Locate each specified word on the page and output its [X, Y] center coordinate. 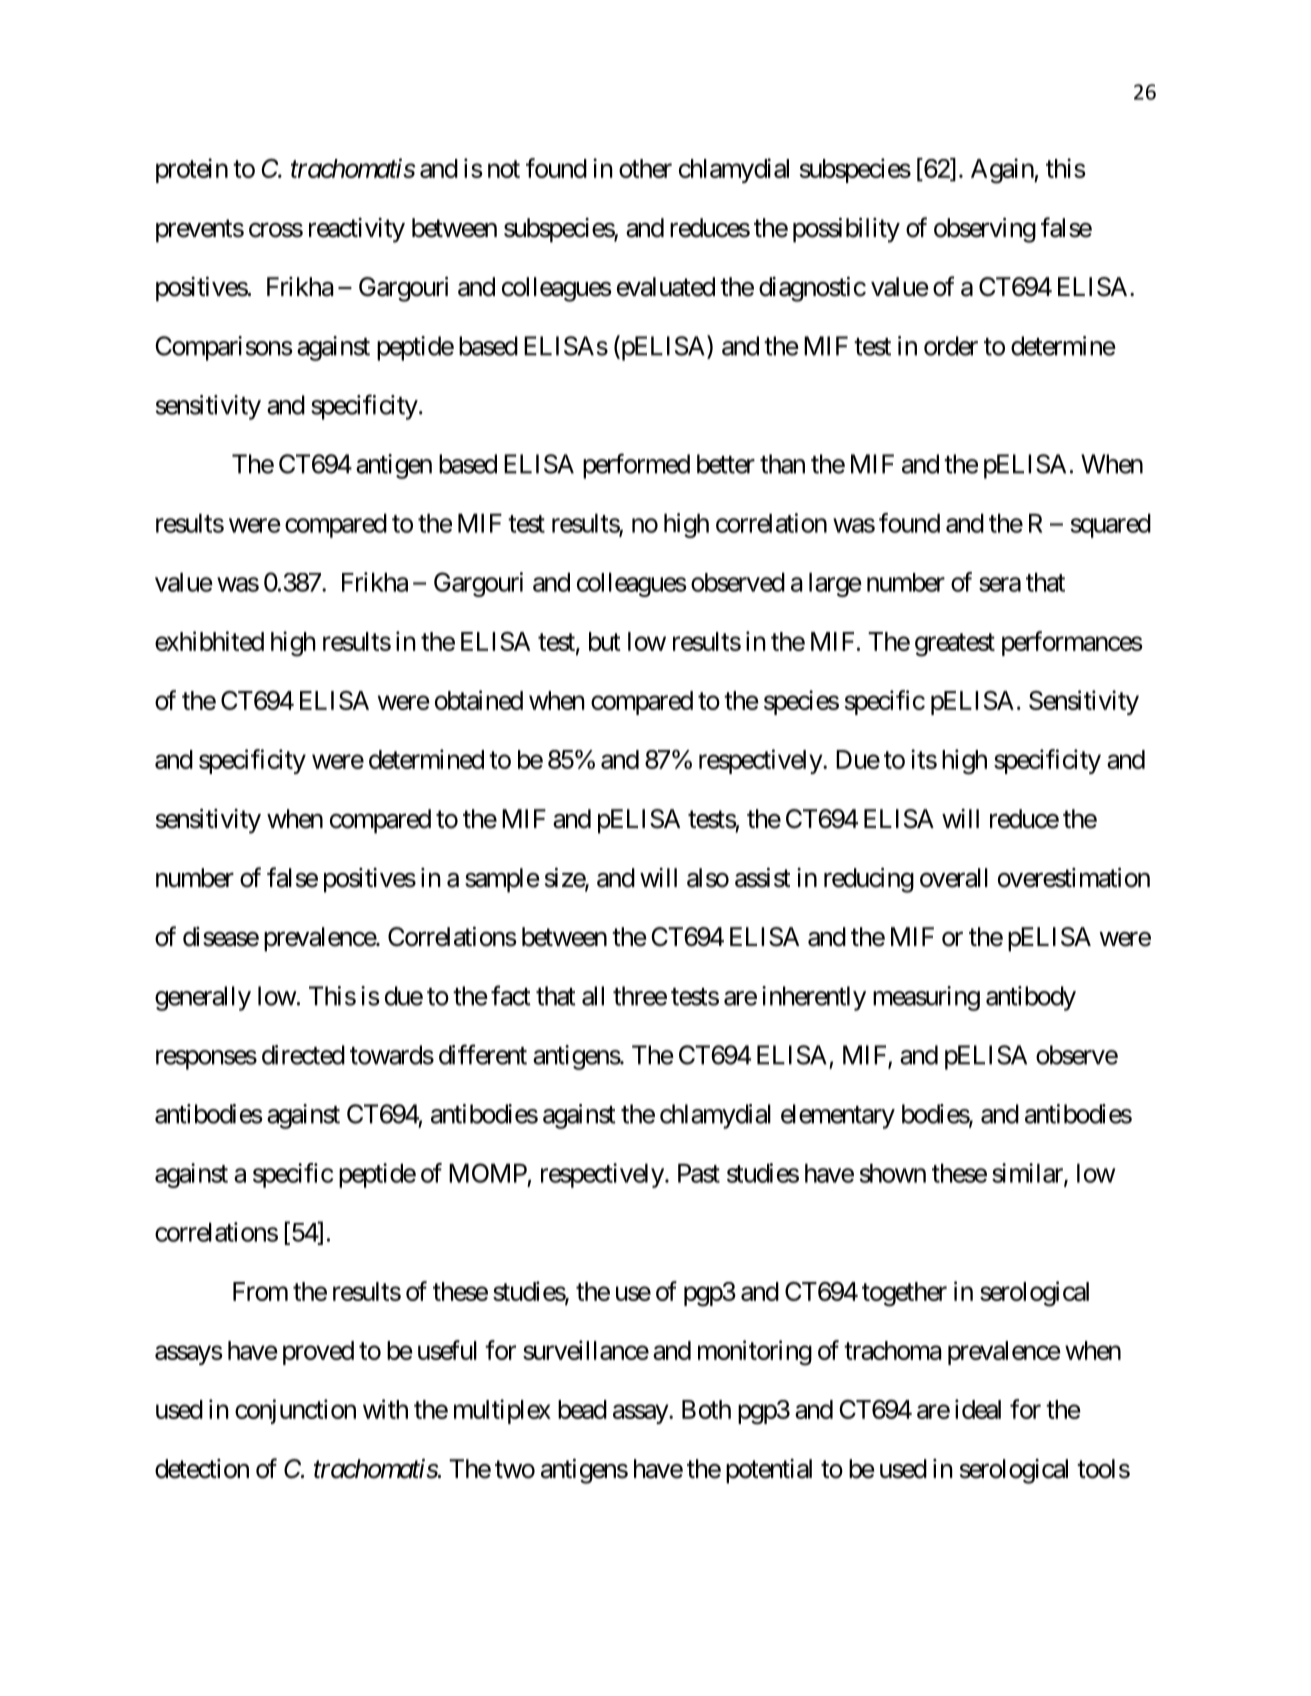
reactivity [357, 230]
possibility [846, 230]
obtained [479, 700]
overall [954, 878]
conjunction [295, 1411]
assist [762, 877]
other [645, 168]
